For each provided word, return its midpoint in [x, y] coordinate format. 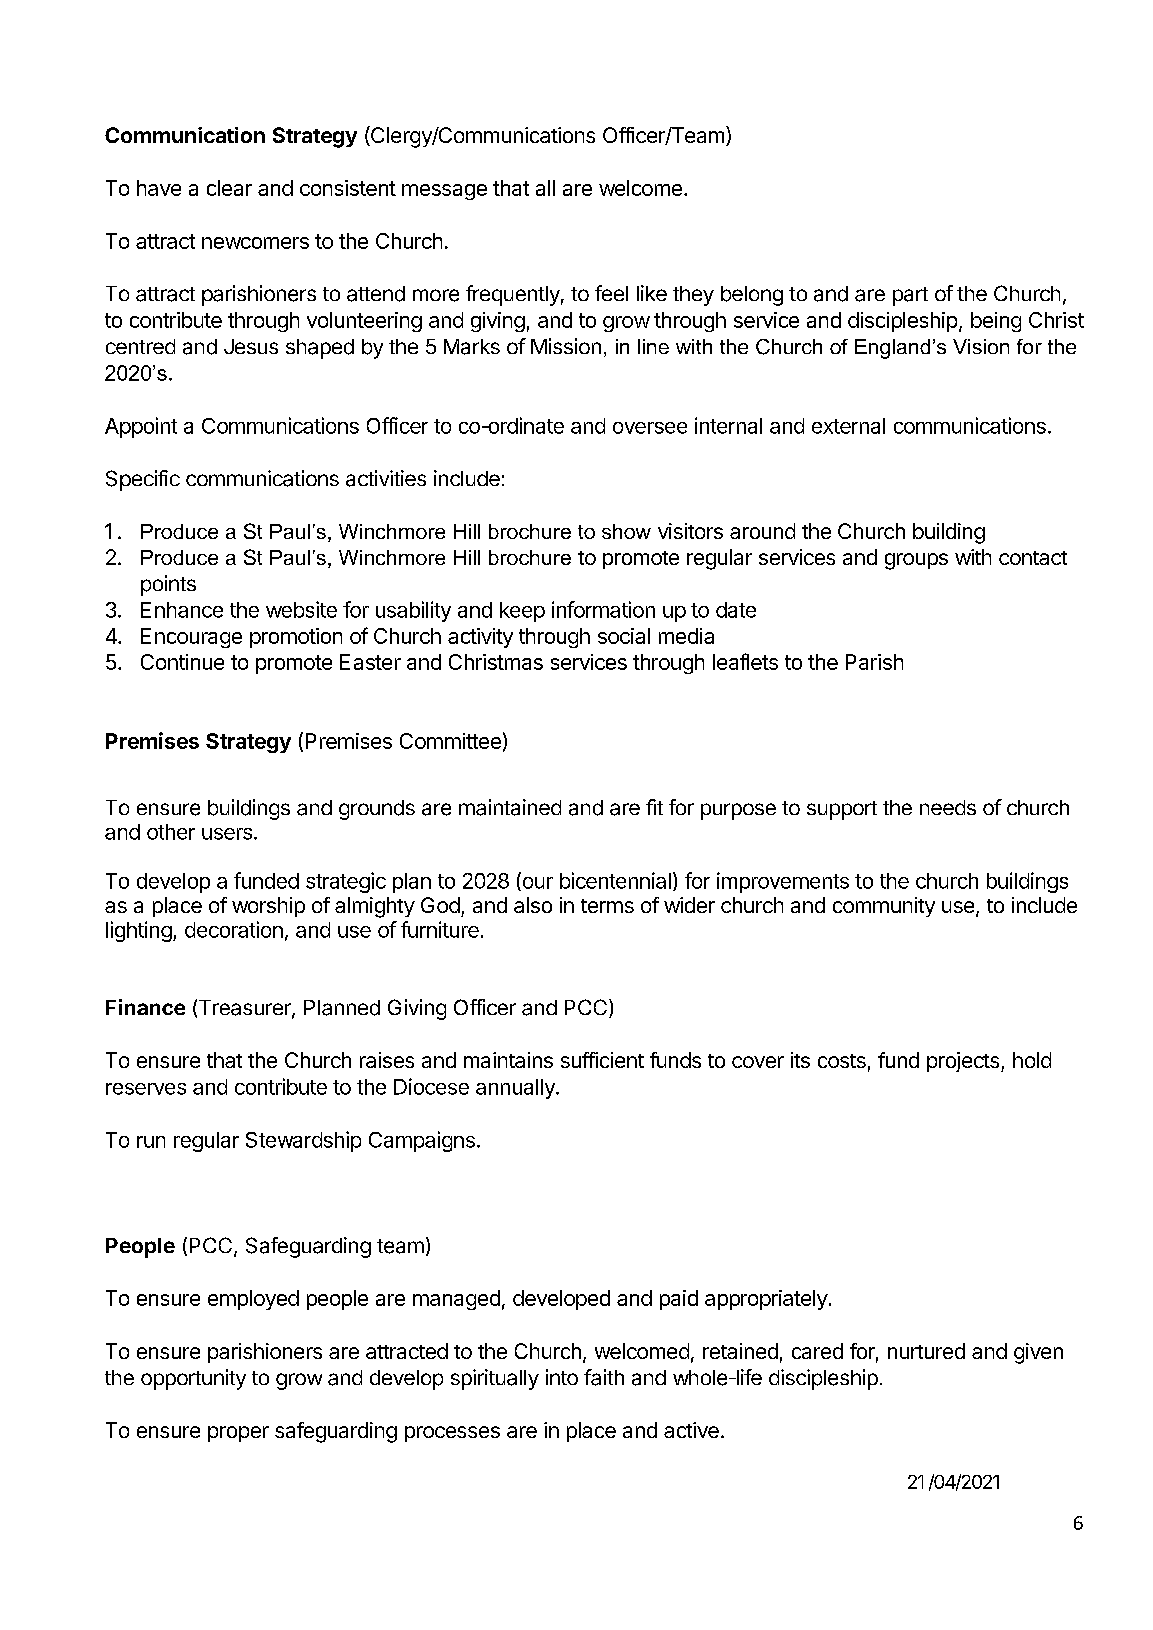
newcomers [255, 243]
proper [238, 1434]
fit [654, 807]
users [228, 834]
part [910, 296]
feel [611, 293]
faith [604, 1377]
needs [948, 807]
